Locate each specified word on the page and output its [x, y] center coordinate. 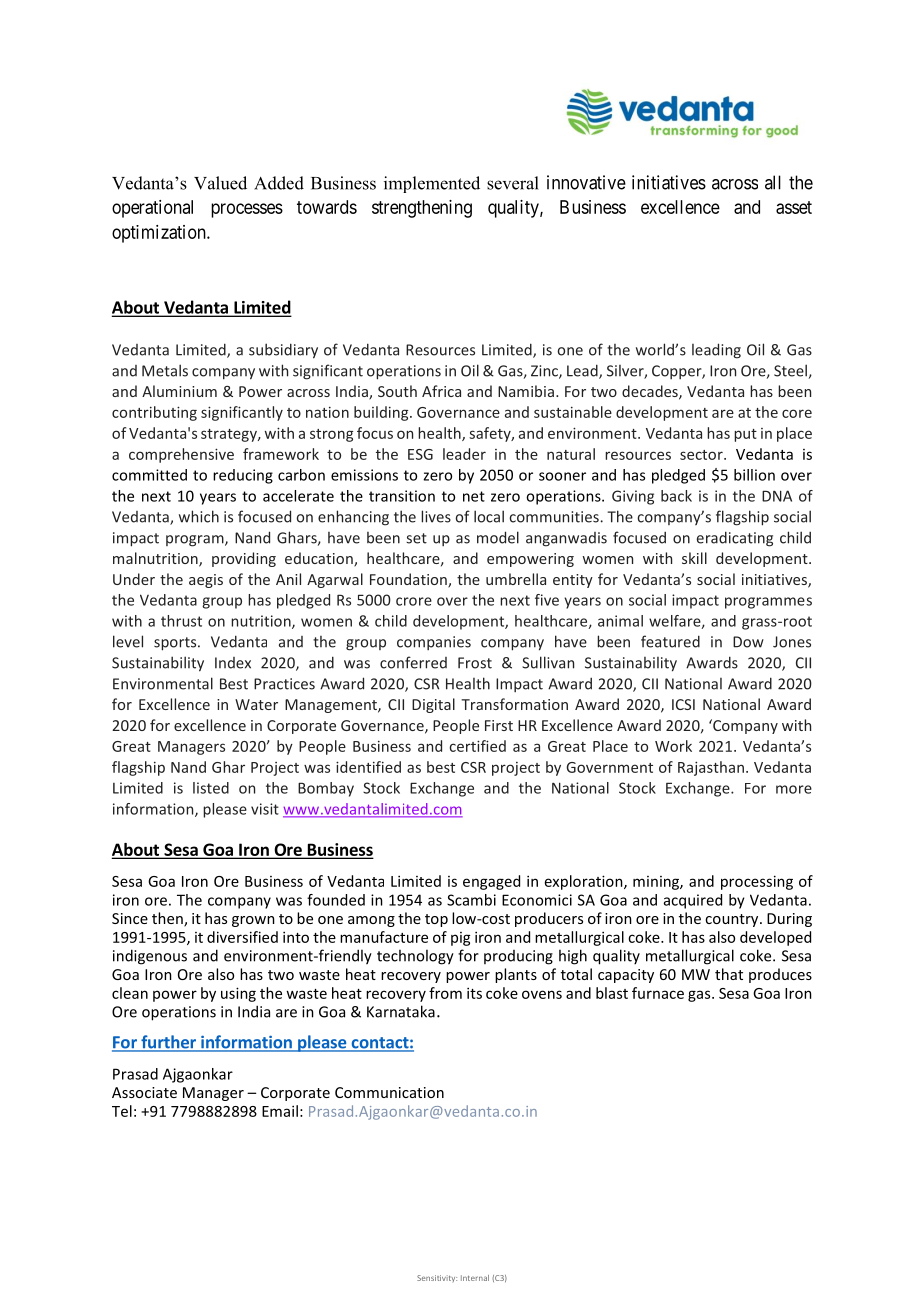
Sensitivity [437, 1278]
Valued [220, 183]
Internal [475, 1278]
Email [280, 1111]
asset [794, 207]
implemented [432, 184]
